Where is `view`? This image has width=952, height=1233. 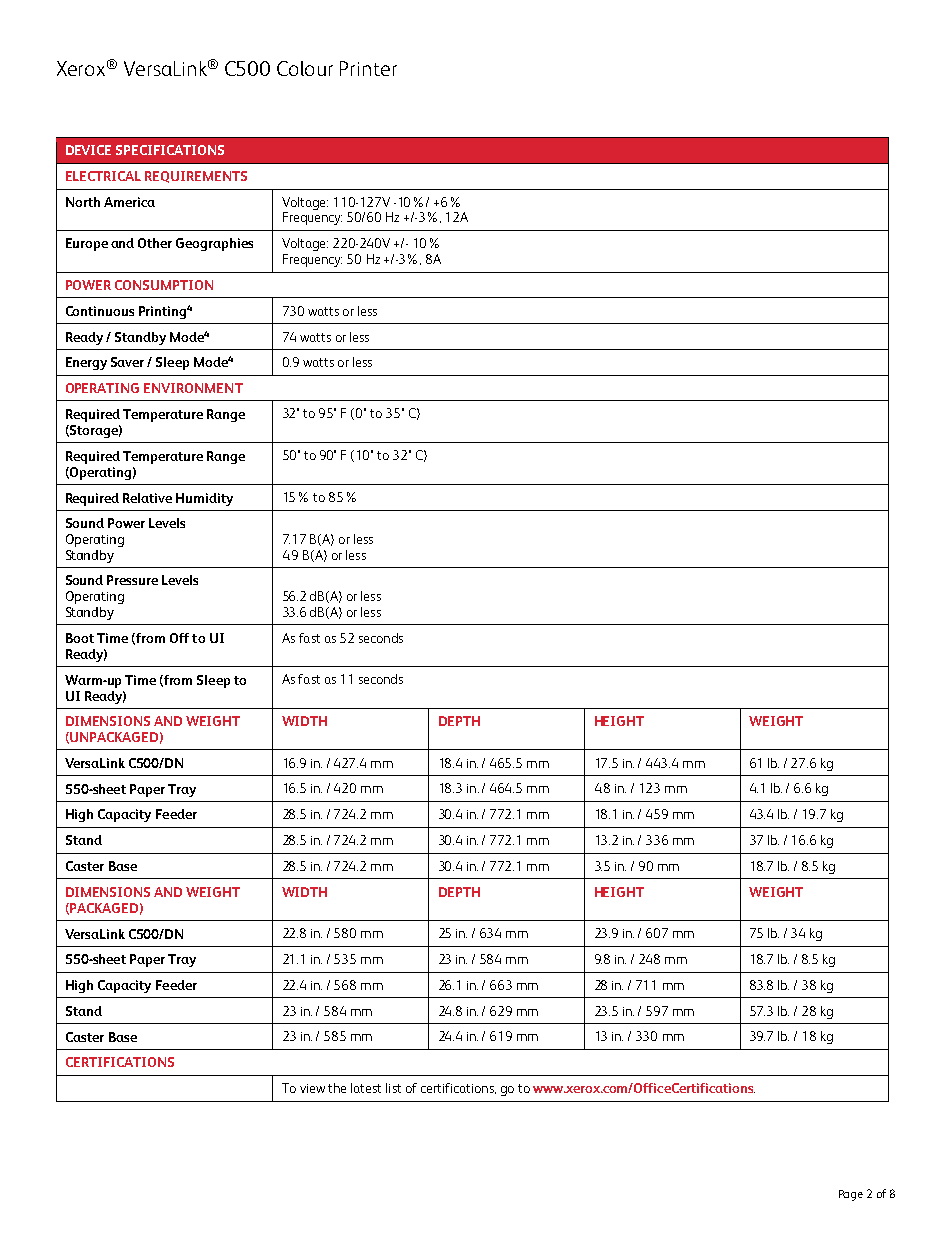 view is located at coordinates (312, 1088).
